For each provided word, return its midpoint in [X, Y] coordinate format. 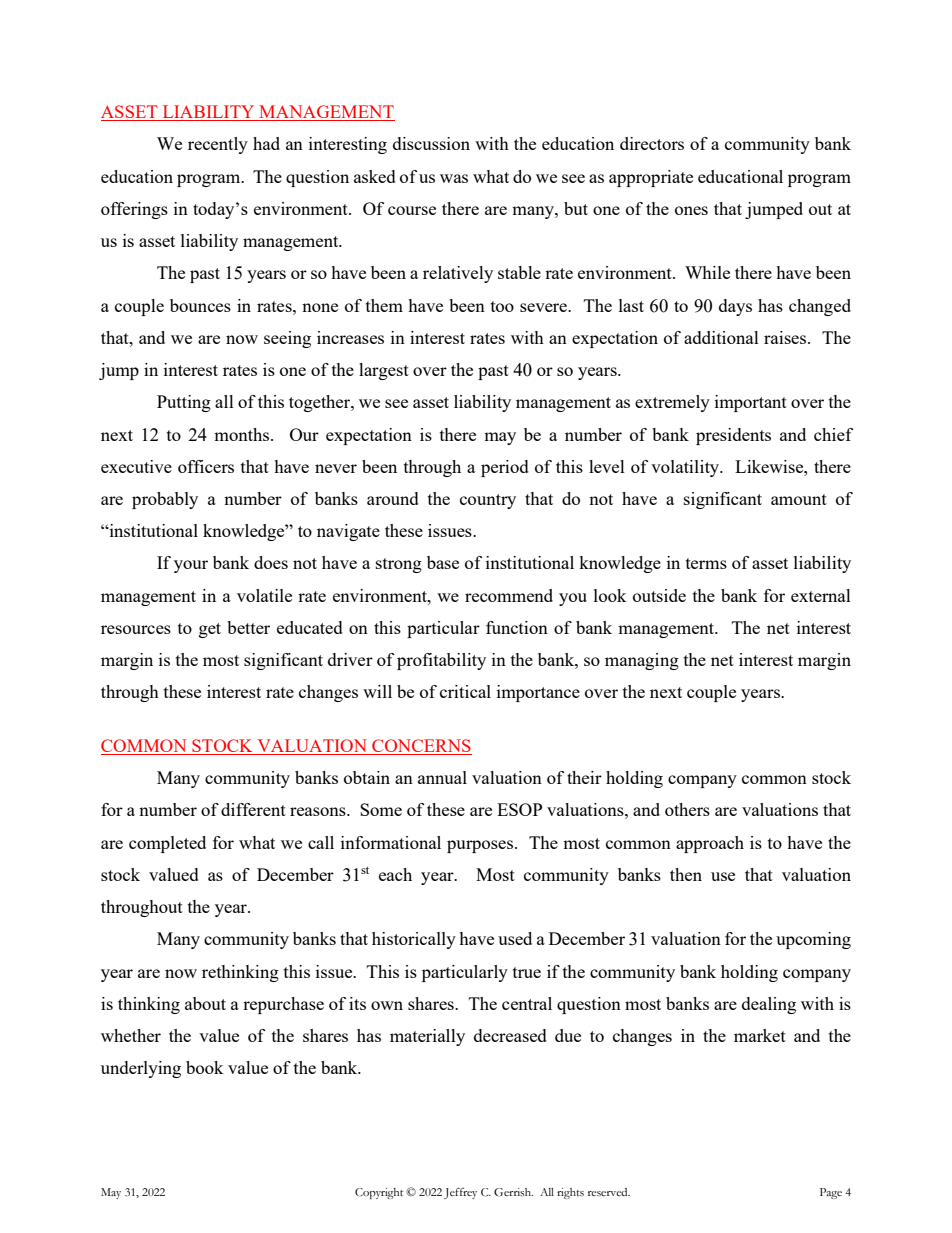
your [191, 566]
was [454, 178]
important [751, 403]
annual [442, 777]
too [502, 306]
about [205, 1003]
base [443, 562]
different [253, 809]
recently [218, 145]
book [205, 1067]
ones [691, 210]
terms [706, 563]
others [687, 809]
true [527, 972]
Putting [184, 403]
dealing [769, 1005]
